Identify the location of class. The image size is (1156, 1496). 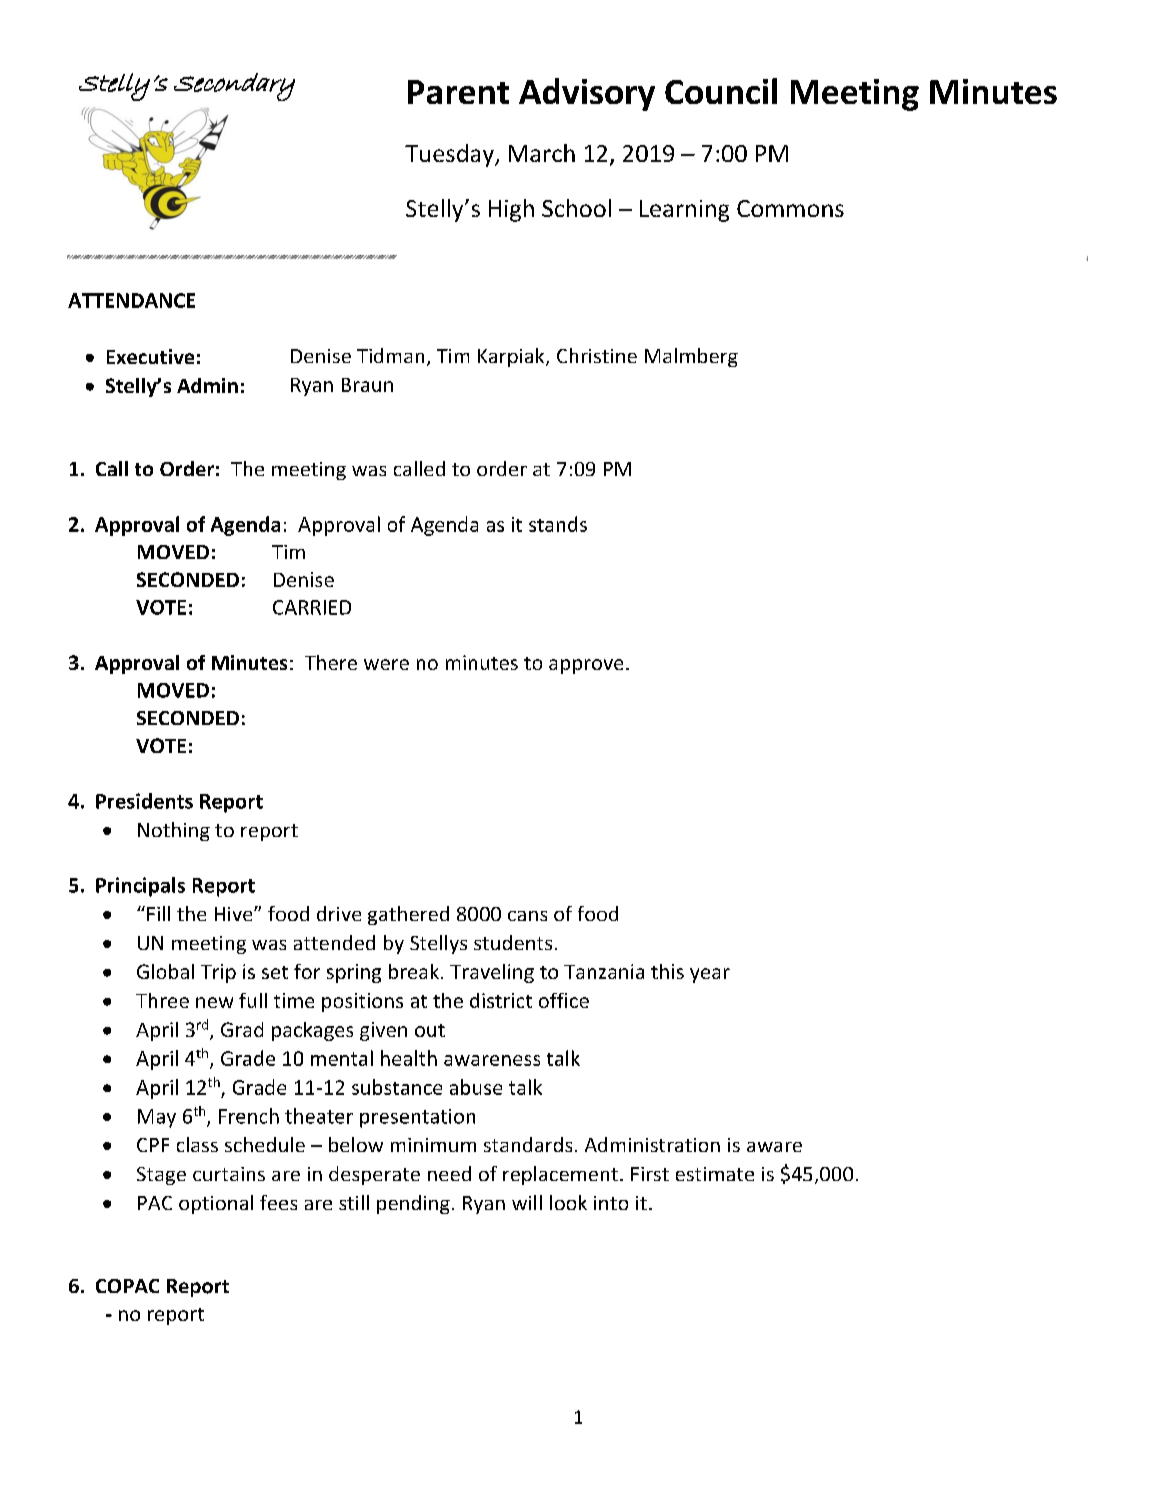
(197, 1144).
